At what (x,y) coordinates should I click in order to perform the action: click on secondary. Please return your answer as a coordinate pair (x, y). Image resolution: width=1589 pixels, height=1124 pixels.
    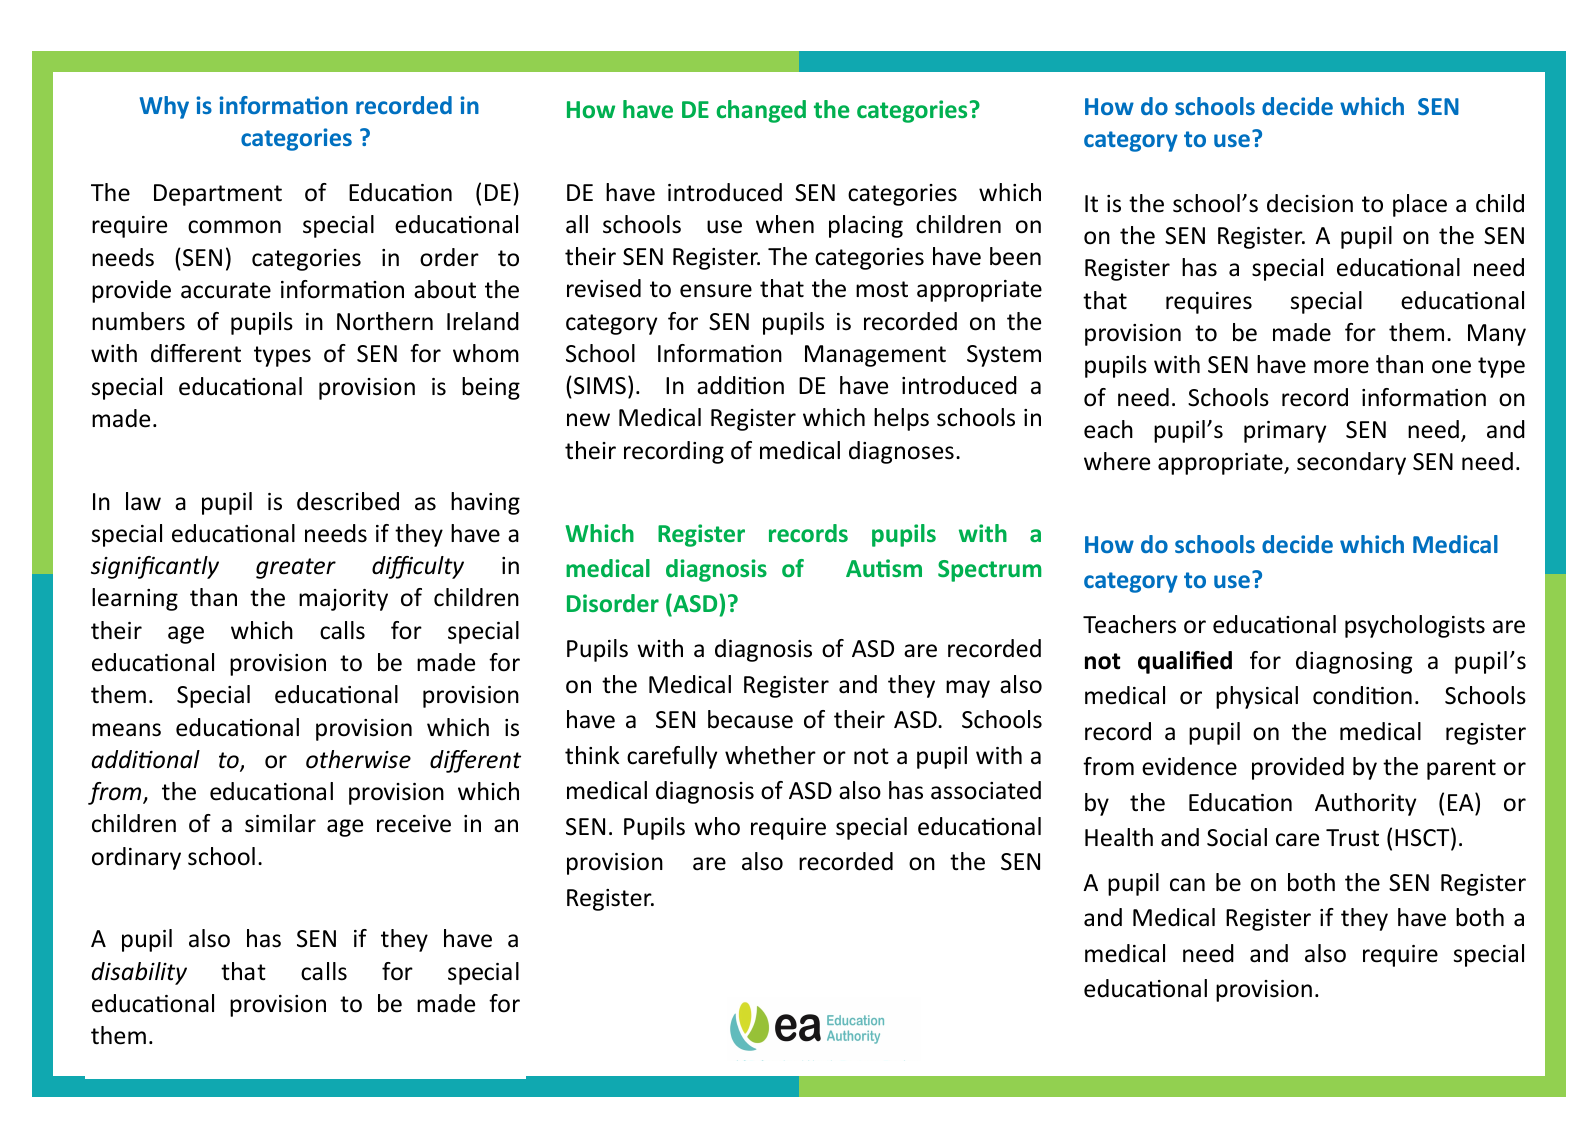
    Looking at the image, I should click on (1351, 463).
